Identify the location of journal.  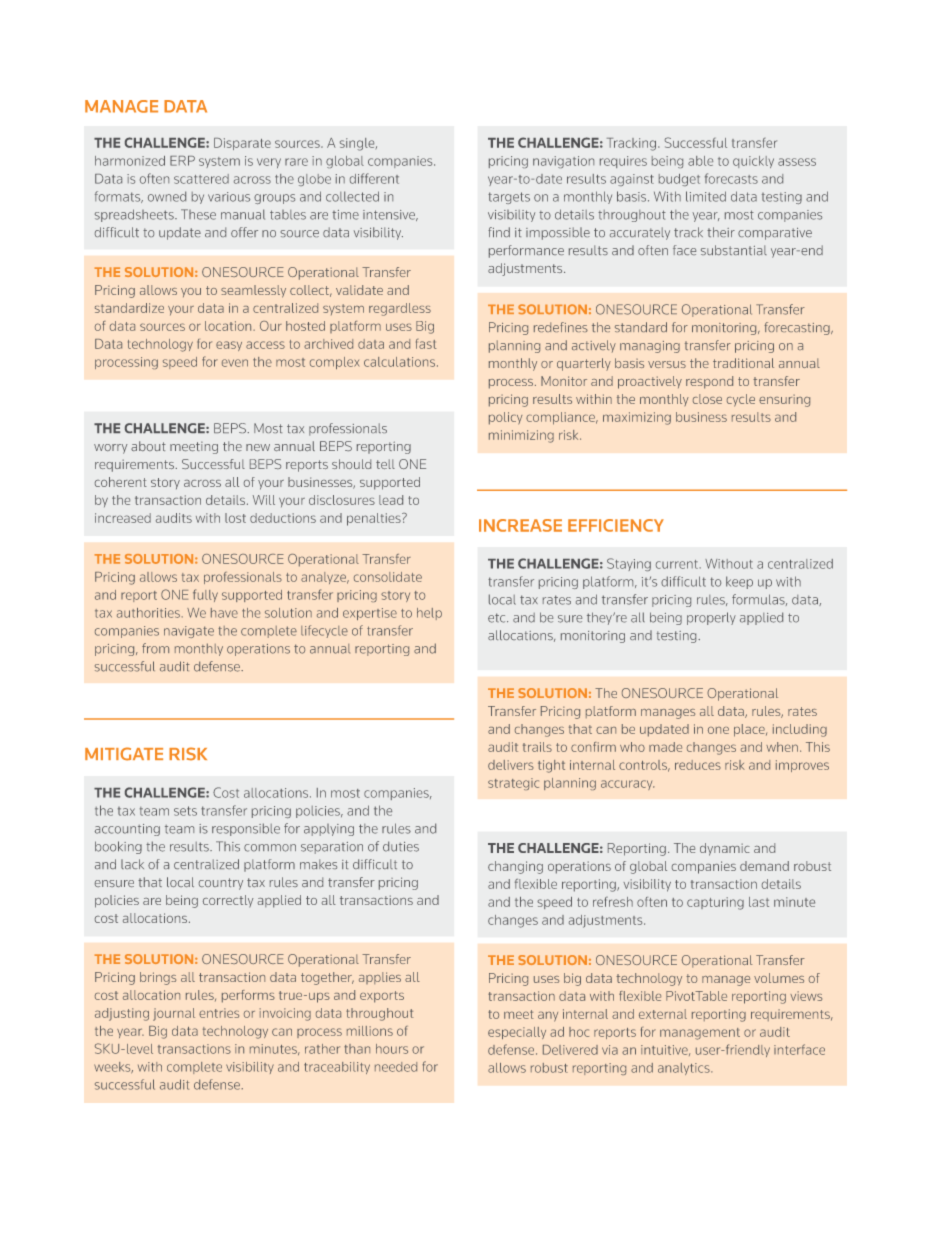
(174, 1014).
